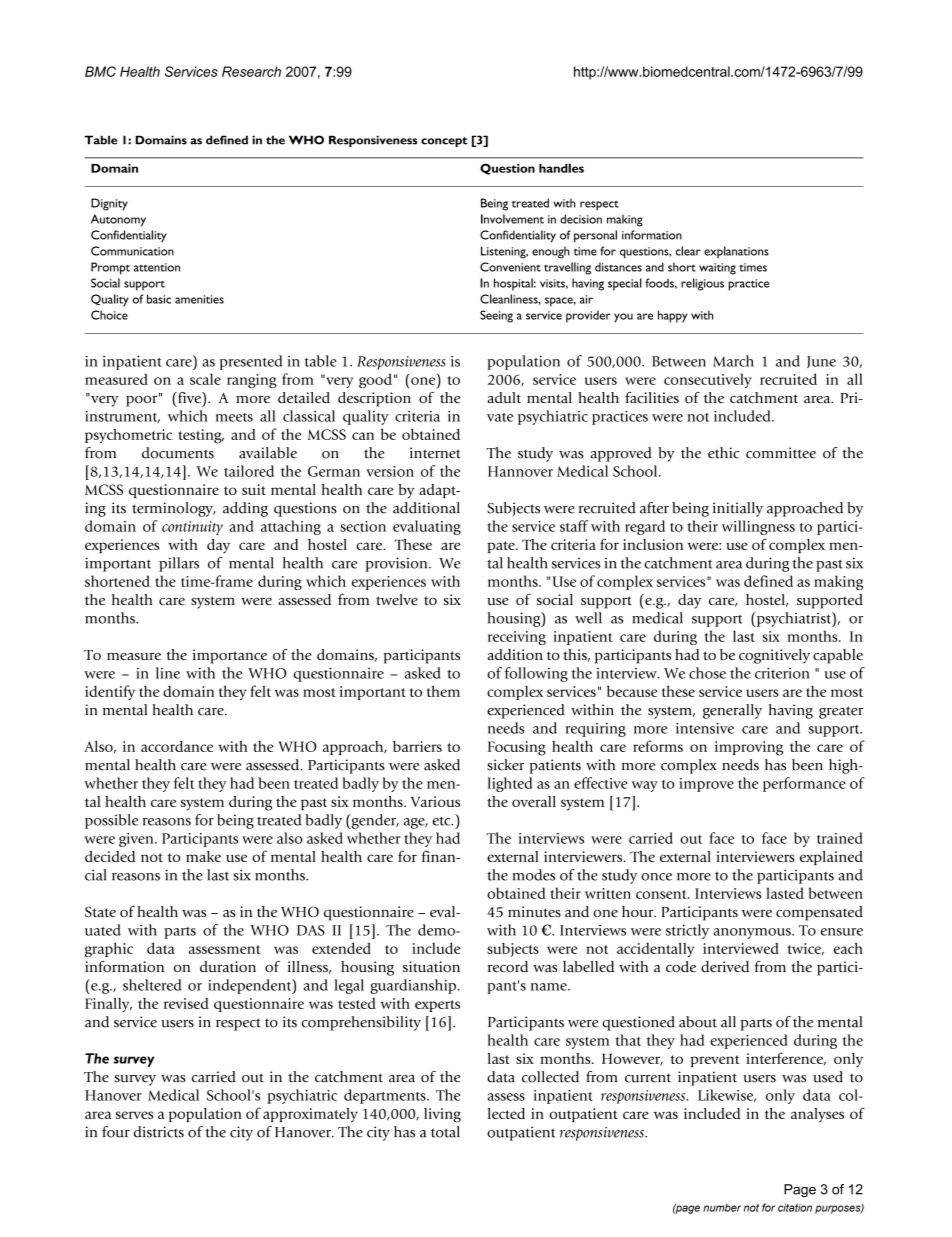 This image has height=1237, width=952. What do you see at coordinates (443, 821) in the image?
I see `etc` at bounding box center [443, 821].
